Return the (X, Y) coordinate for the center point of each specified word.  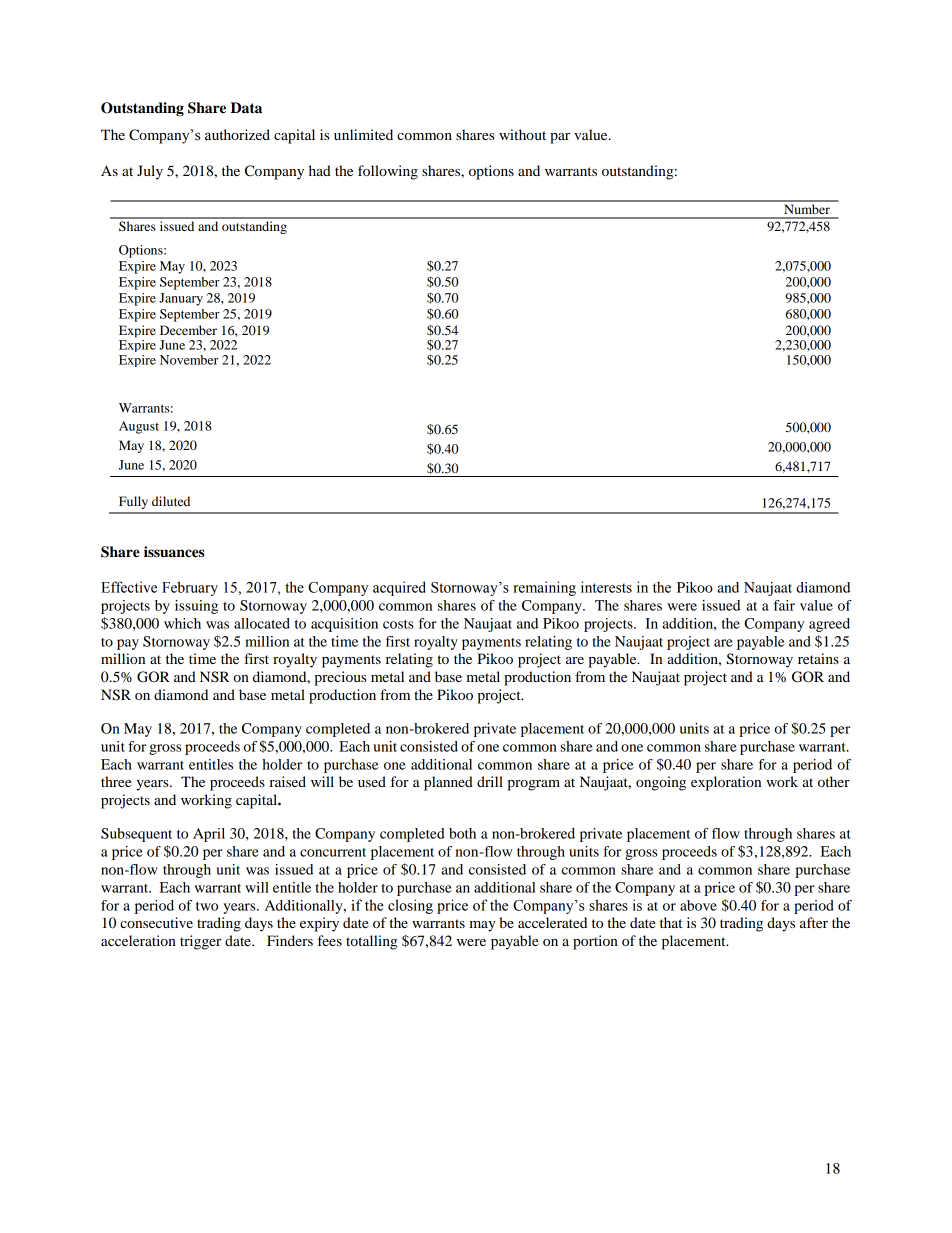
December (188, 330)
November (189, 360)
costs (398, 624)
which (182, 623)
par (560, 138)
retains (818, 658)
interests (606, 587)
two (207, 906)
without (522, 134)
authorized (237, 135)
